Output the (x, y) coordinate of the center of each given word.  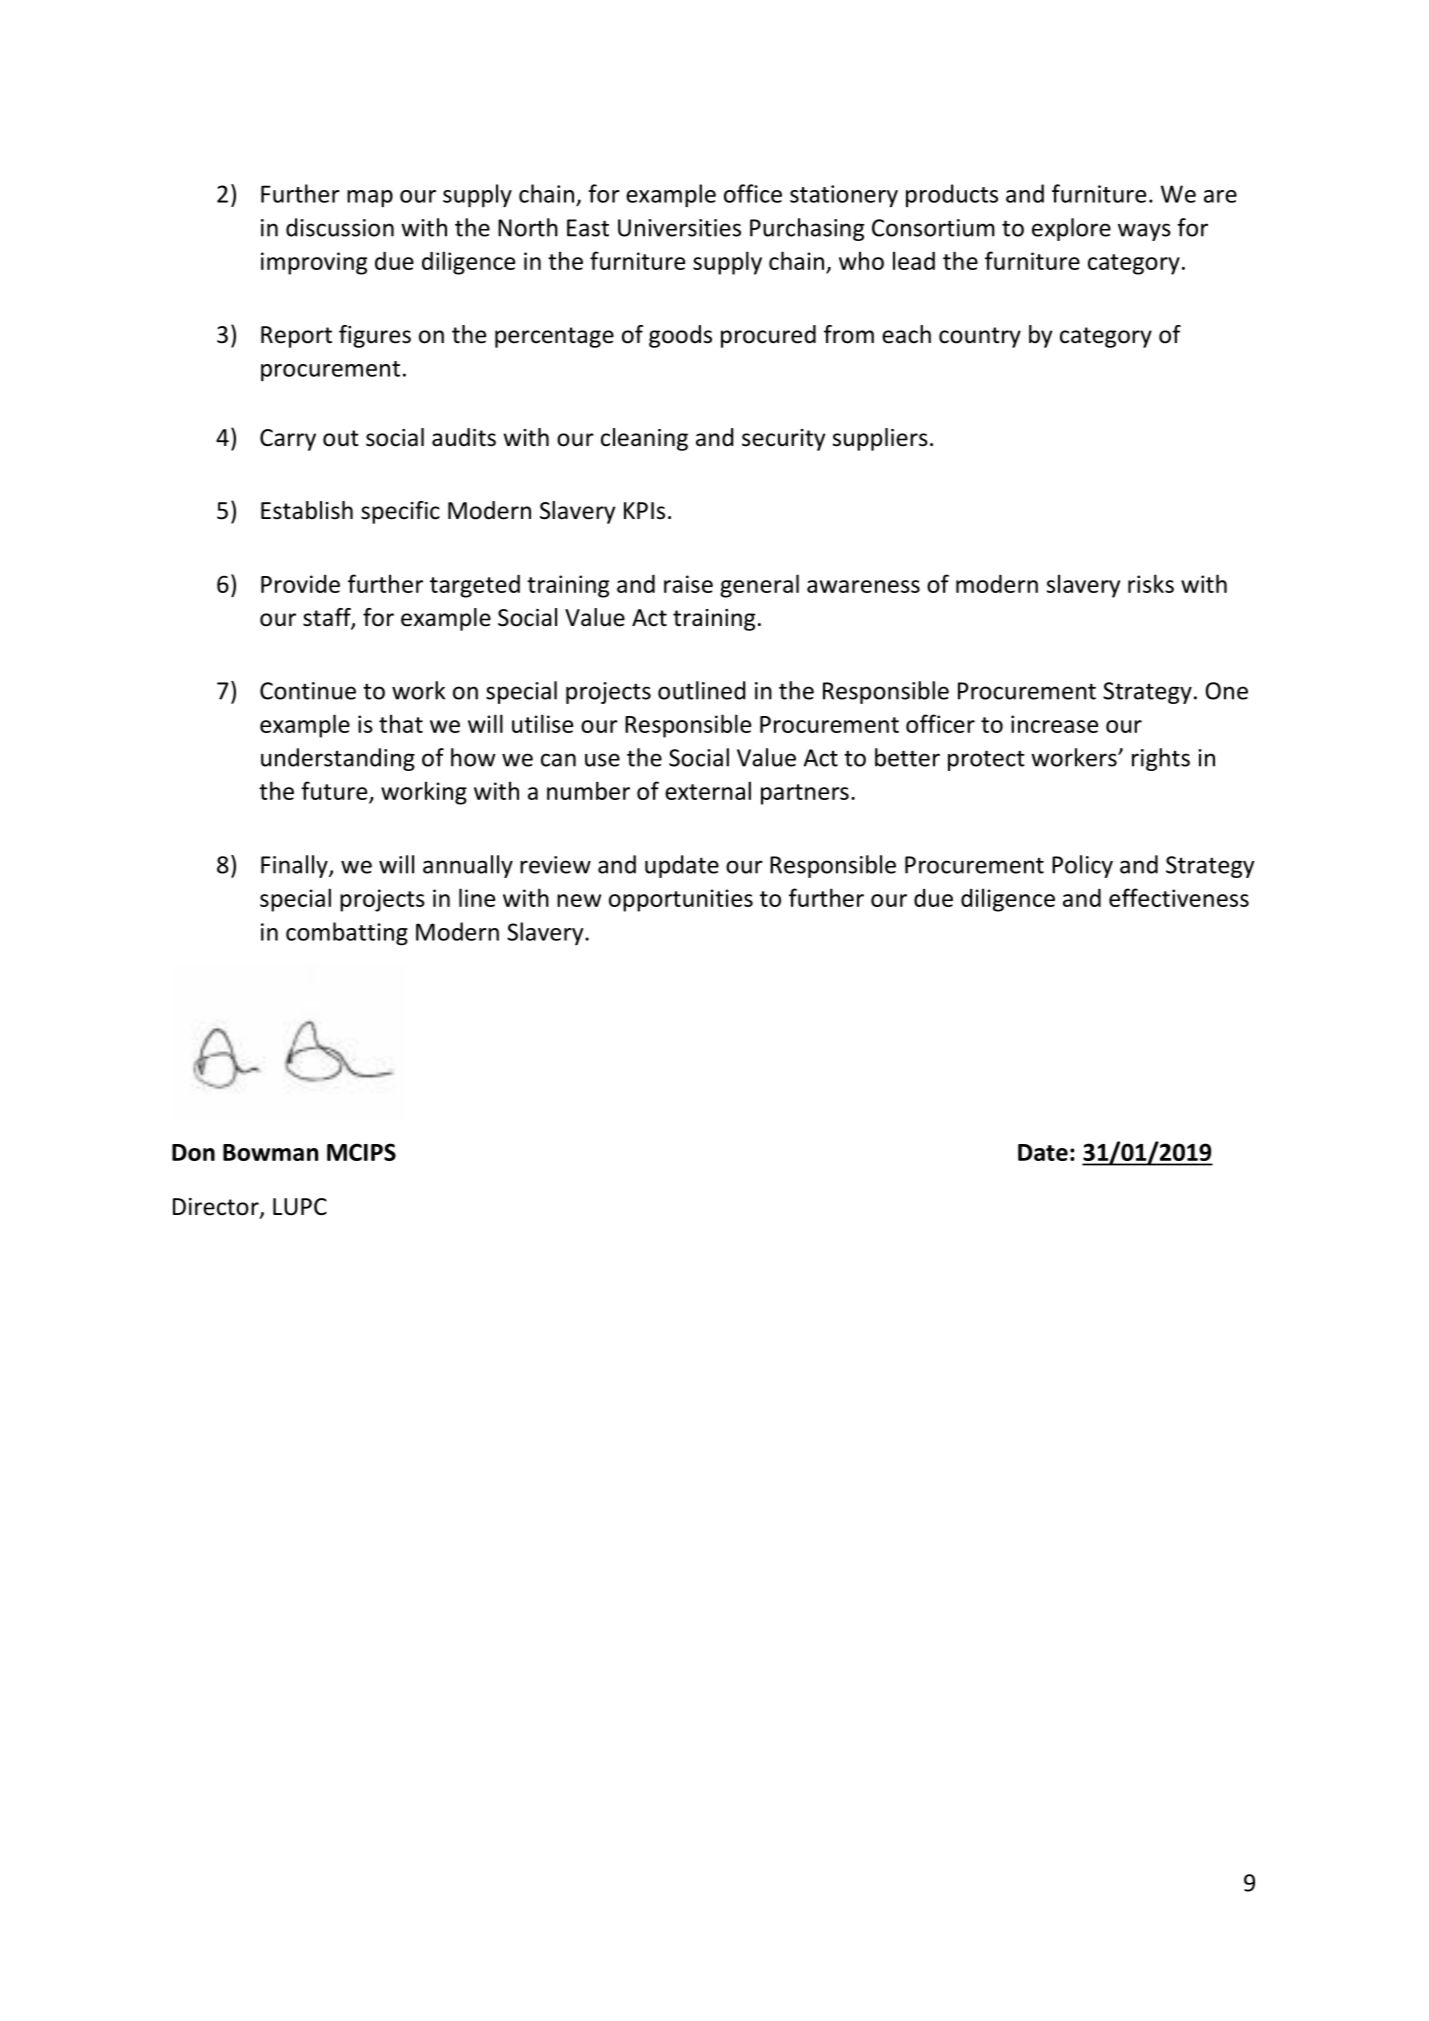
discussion (340, 227)
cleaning (644, 439)
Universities (679, 228)
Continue (308, 691)
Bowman (270, 1152)
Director (217, 1208)
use (602, 760)
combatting (347, 934)
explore (1071, 229)
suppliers (880, 439)
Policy (1082, 866)
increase (1054, 724)
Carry (288, 440)
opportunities (681, 900)
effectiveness (1179, 897)
